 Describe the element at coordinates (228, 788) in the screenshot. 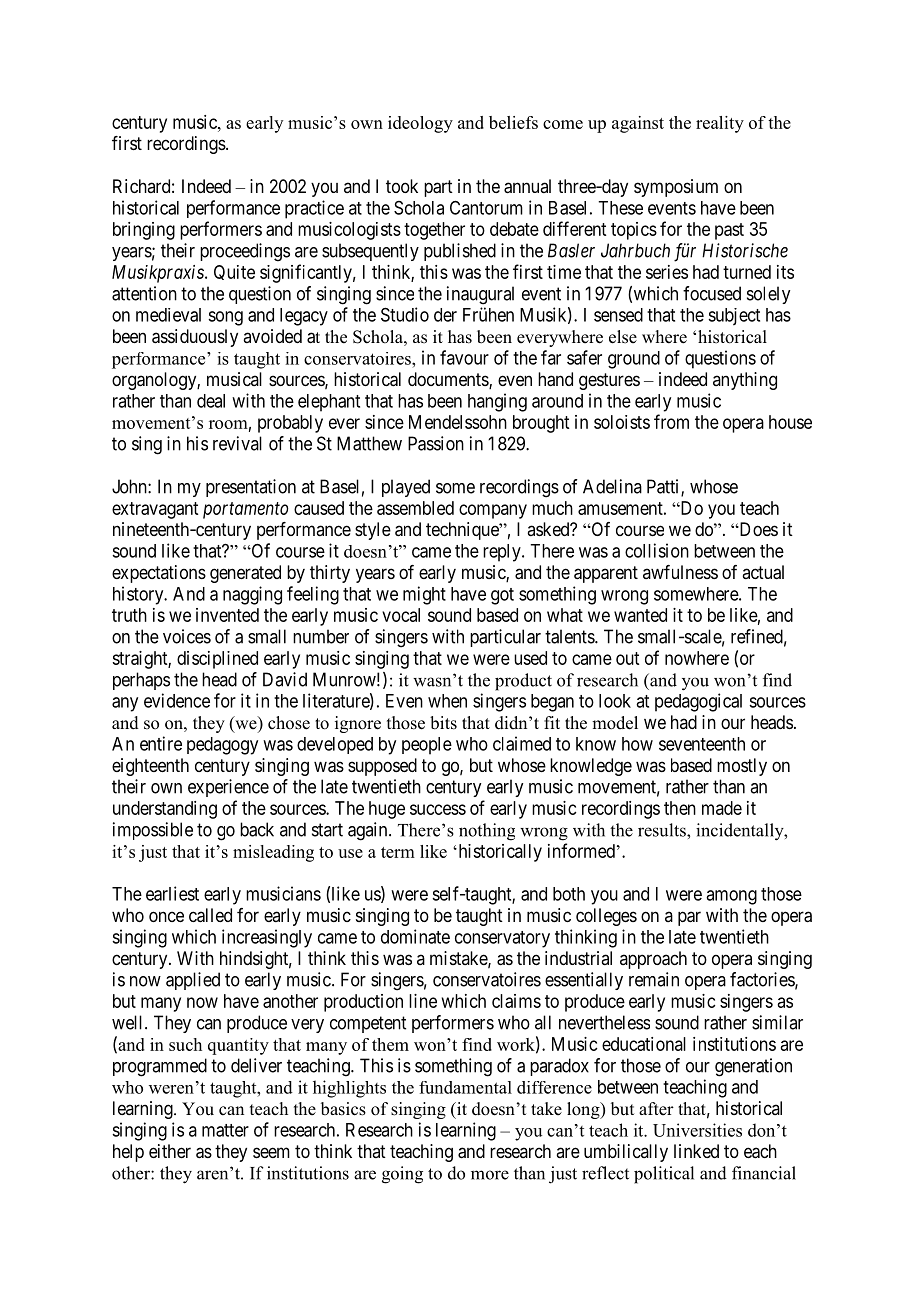

I see `experience` at that location.
